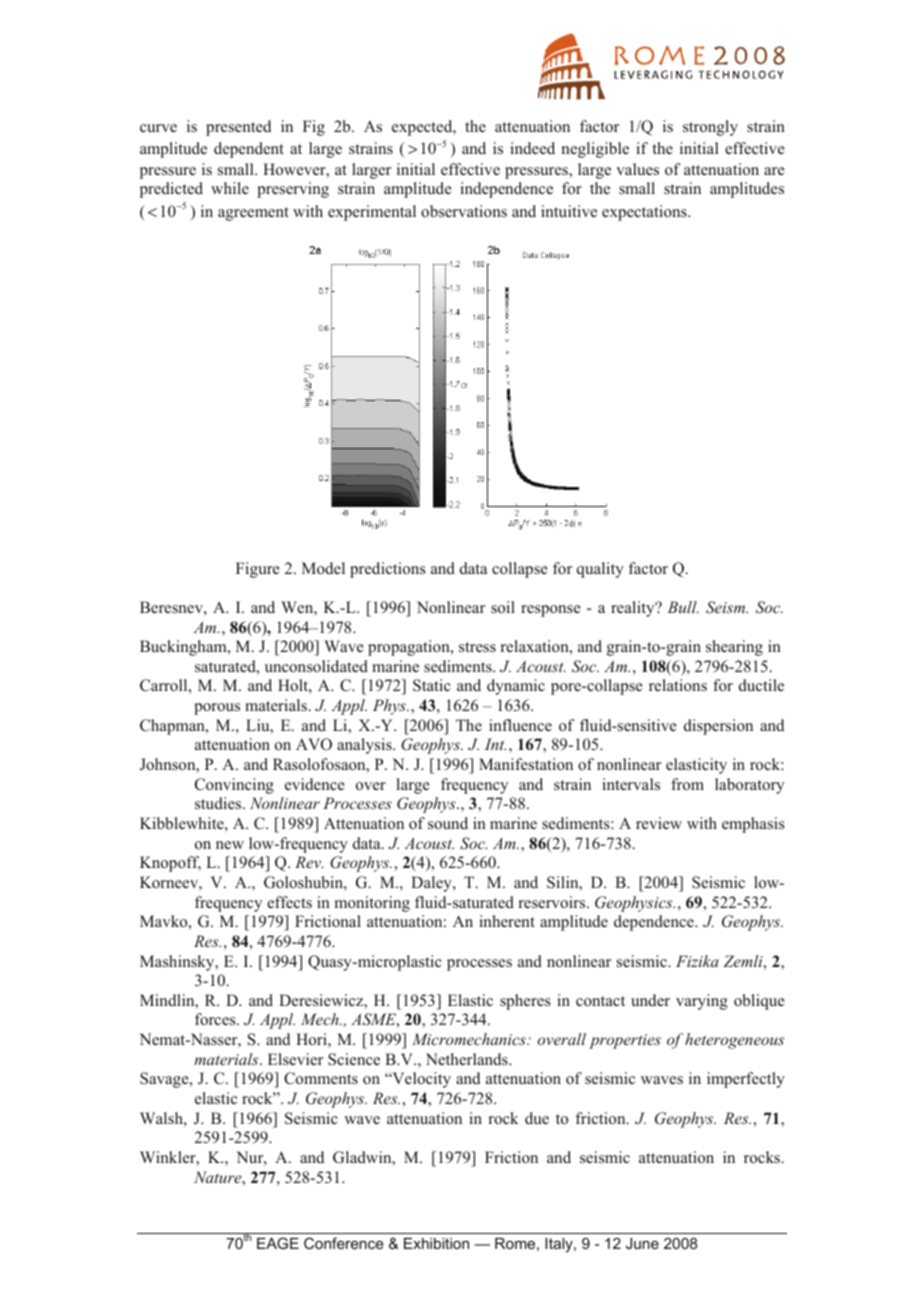  What do you see at coordinates (217, 709) in the screenshot?
I see `porous` at bounding box center [217, 709].
